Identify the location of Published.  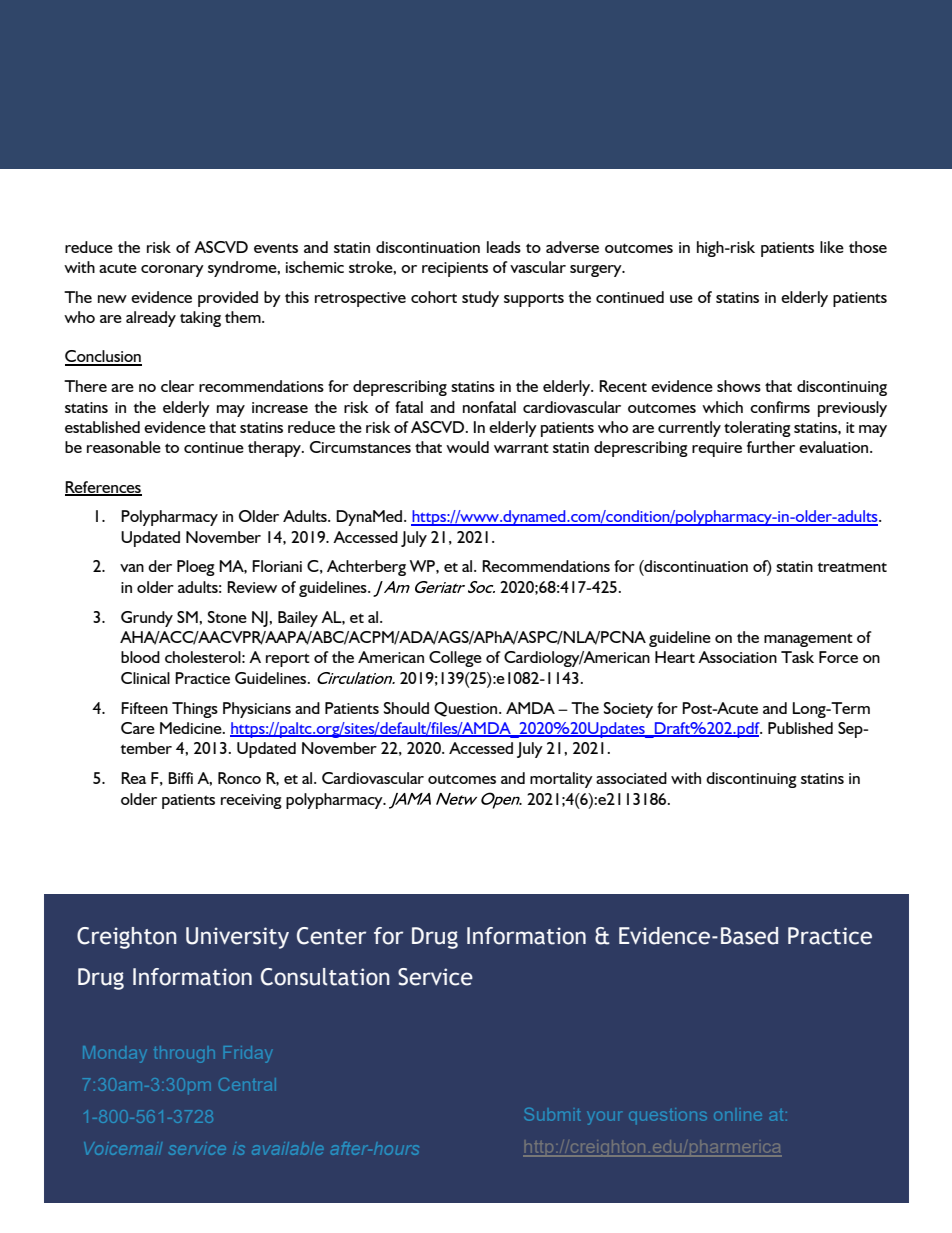
(800, 728).
